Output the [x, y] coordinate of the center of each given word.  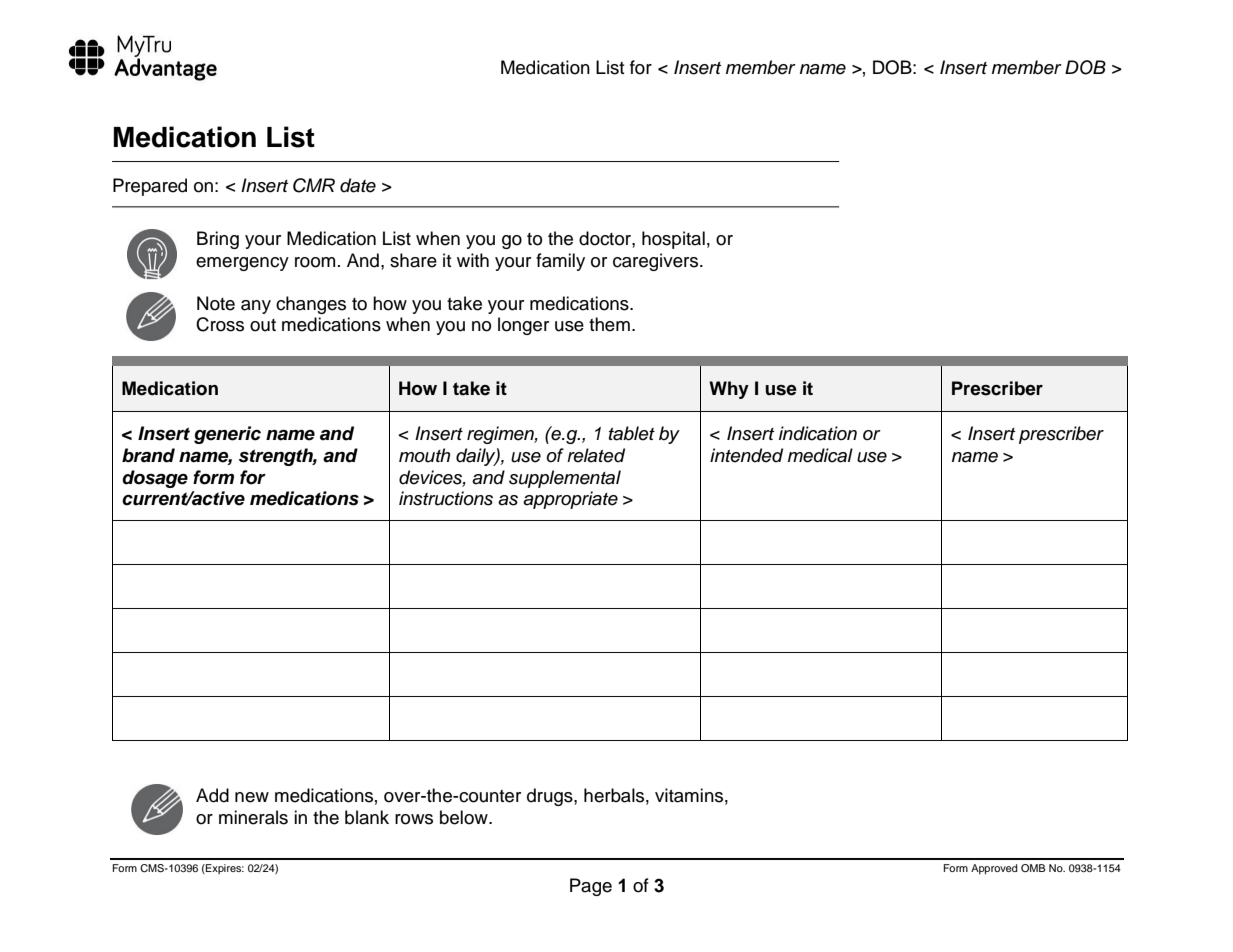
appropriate [570, 500]
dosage [155, 479]
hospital [673, 240]
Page [591, 887]
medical [820, 455]
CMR [314, 185]
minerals [253, 817]
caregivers [657, 262]
